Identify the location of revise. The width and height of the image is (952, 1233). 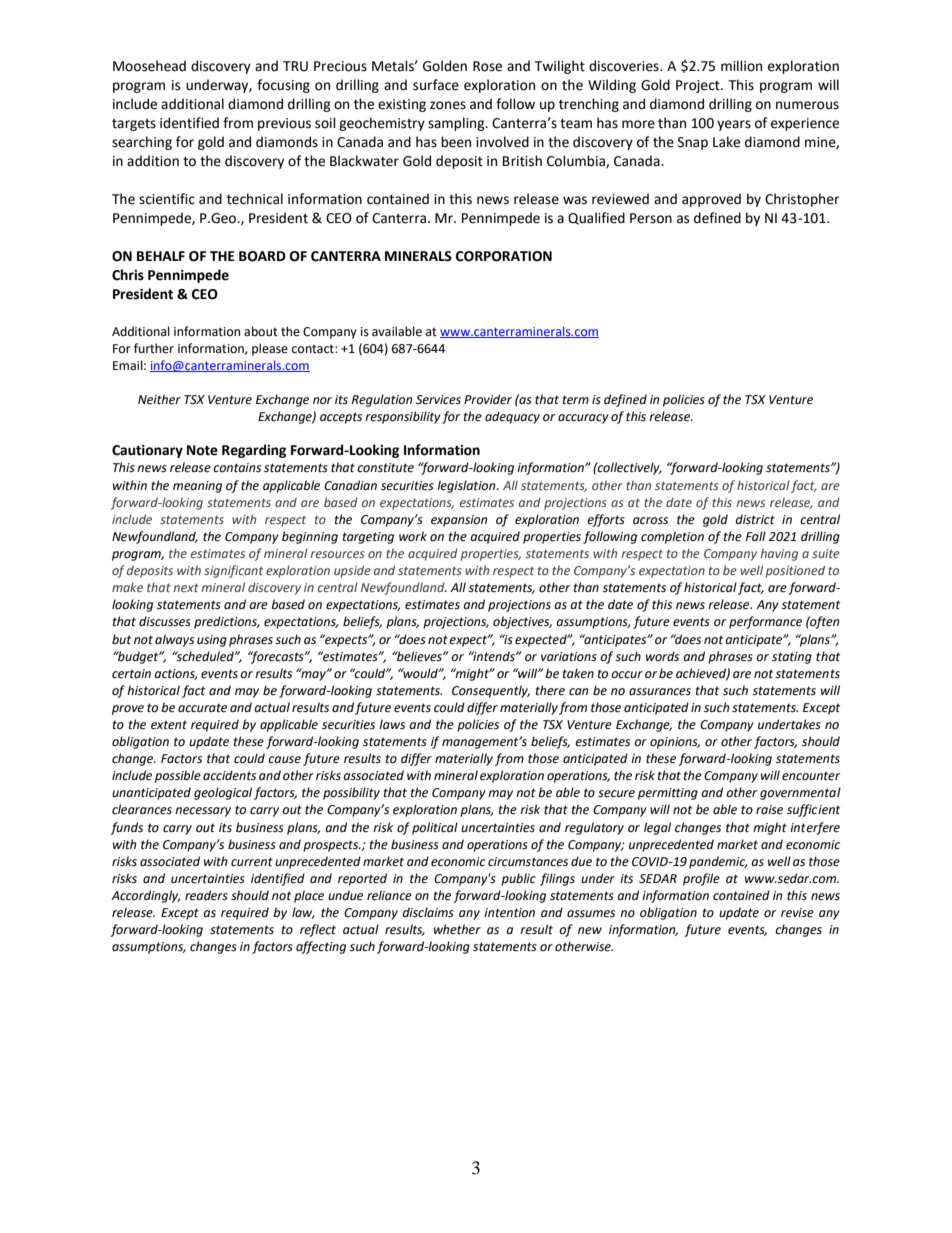
(797, 913).
